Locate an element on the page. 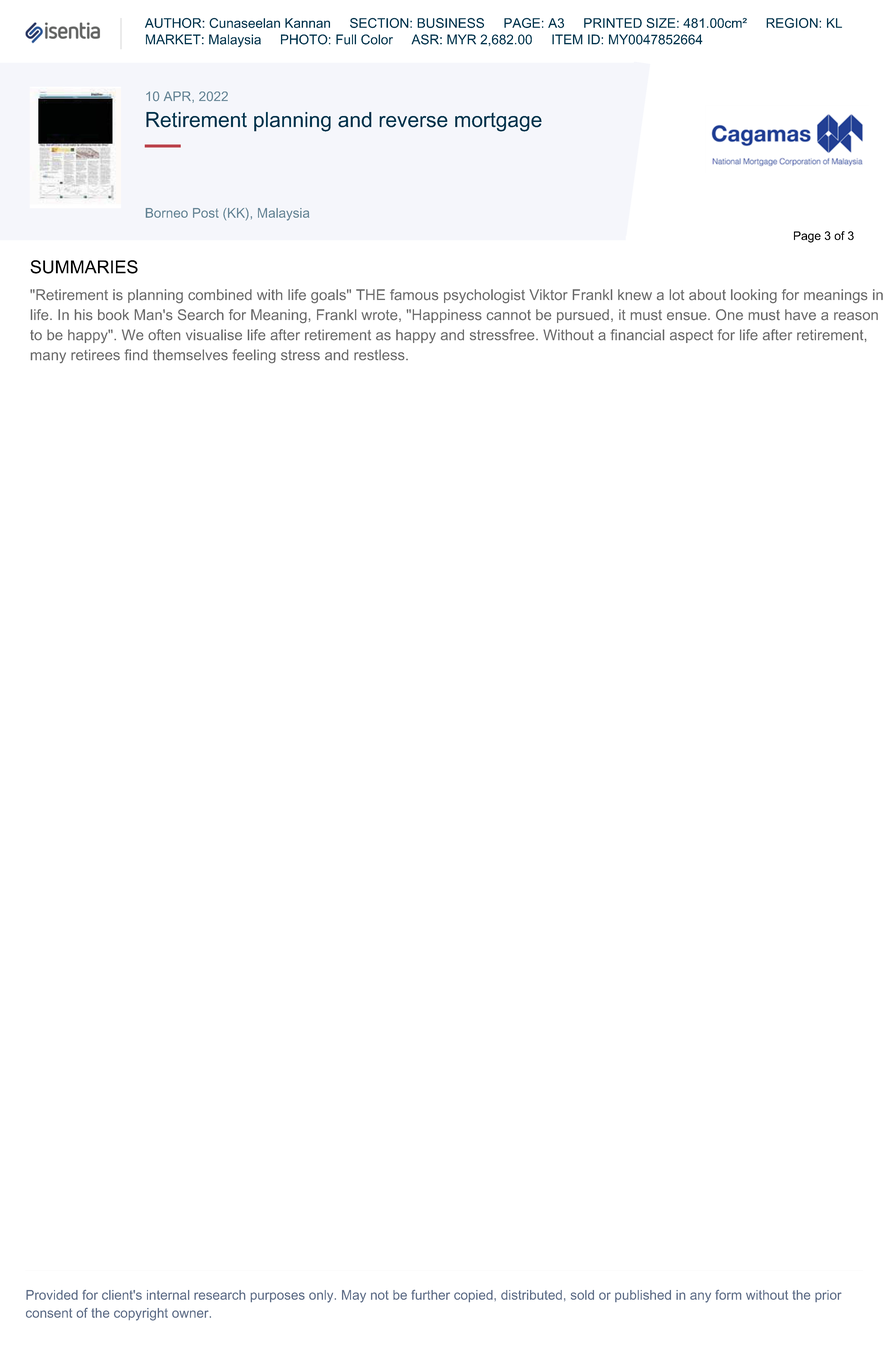  APR is located at coordinates (178, 96).
